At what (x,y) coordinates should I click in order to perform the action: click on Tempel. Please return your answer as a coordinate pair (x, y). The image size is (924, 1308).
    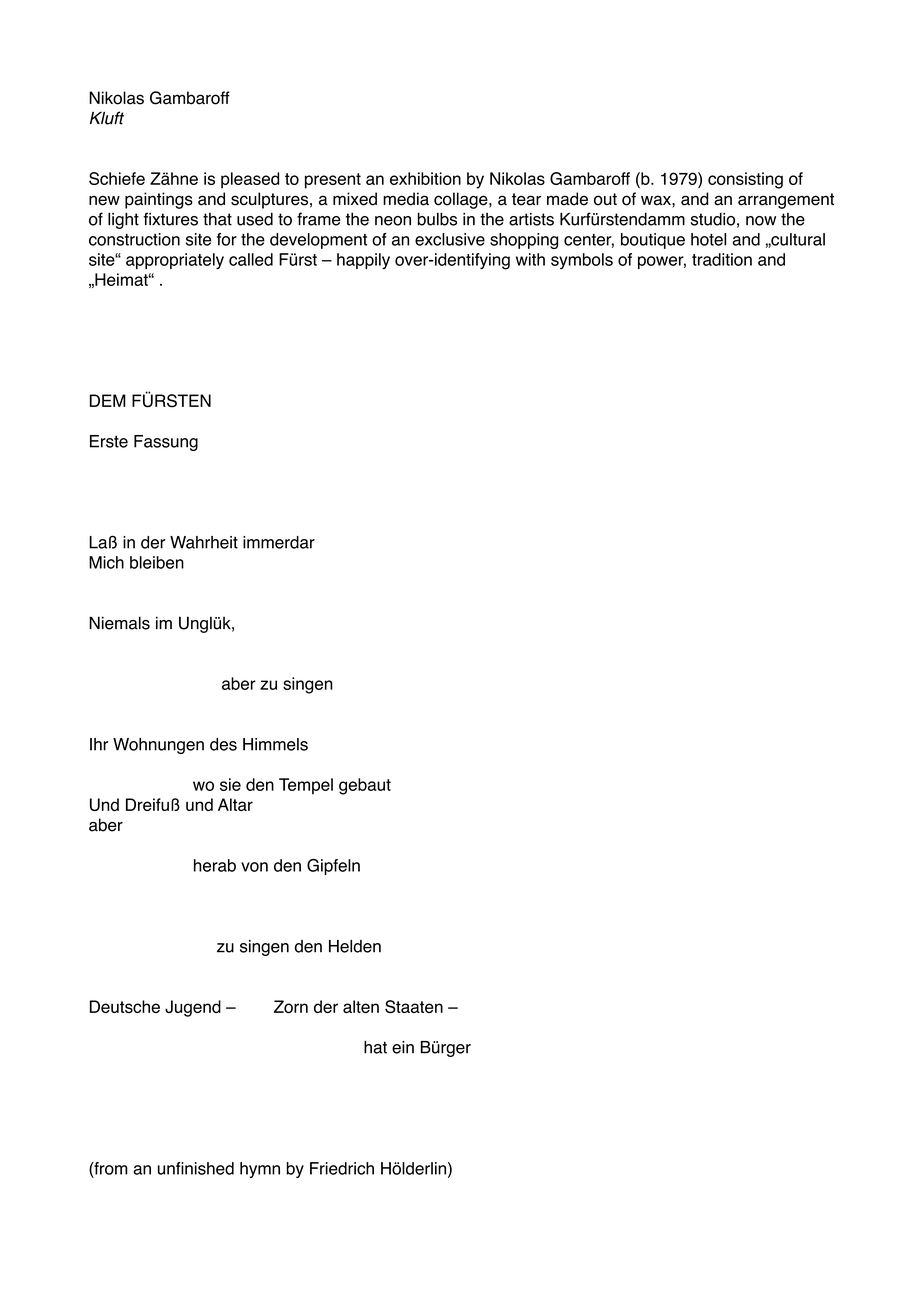
    Looking at the image, I should click on (306, 786).
